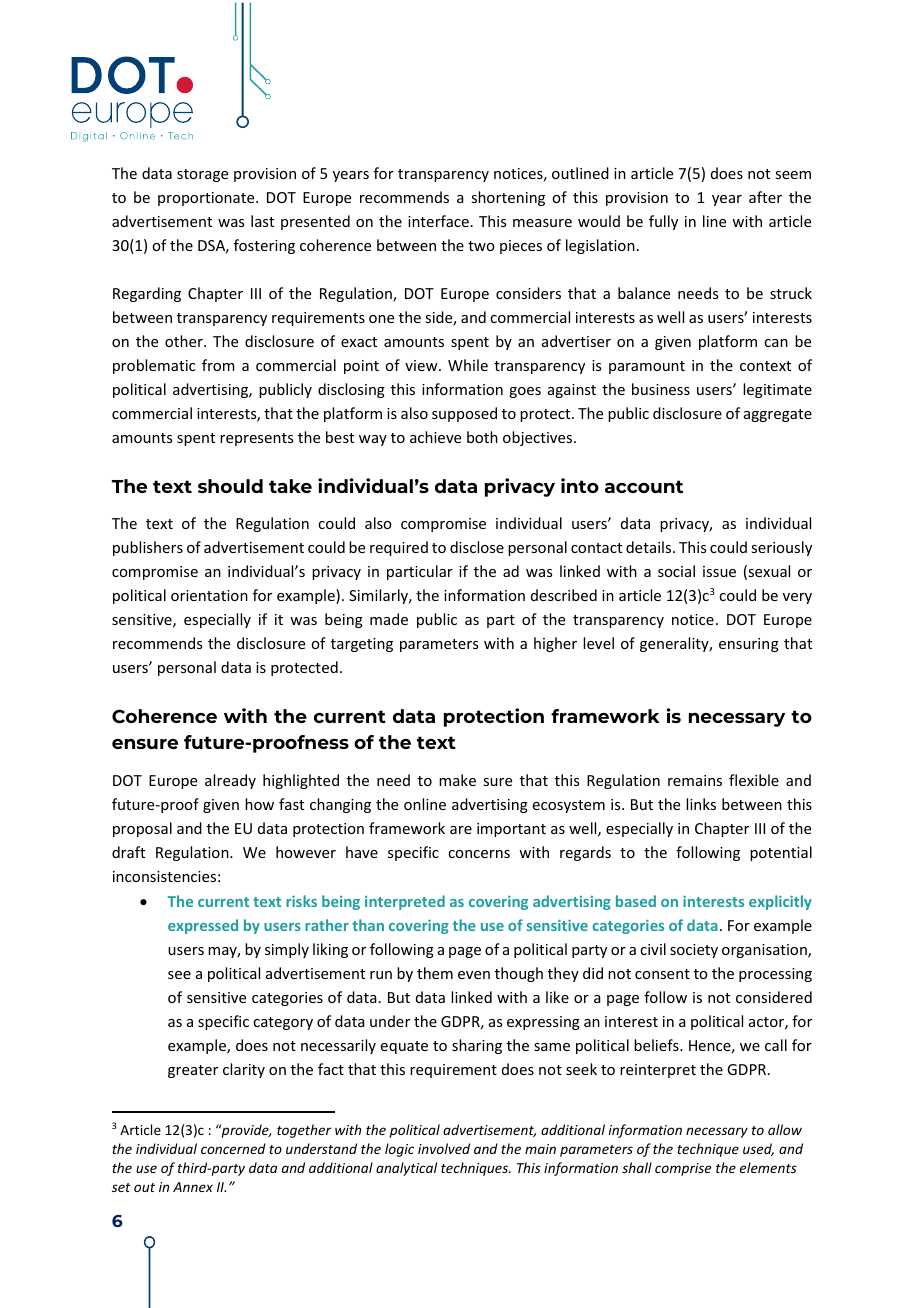  I want to click on proportionate, so click(207, 199).
